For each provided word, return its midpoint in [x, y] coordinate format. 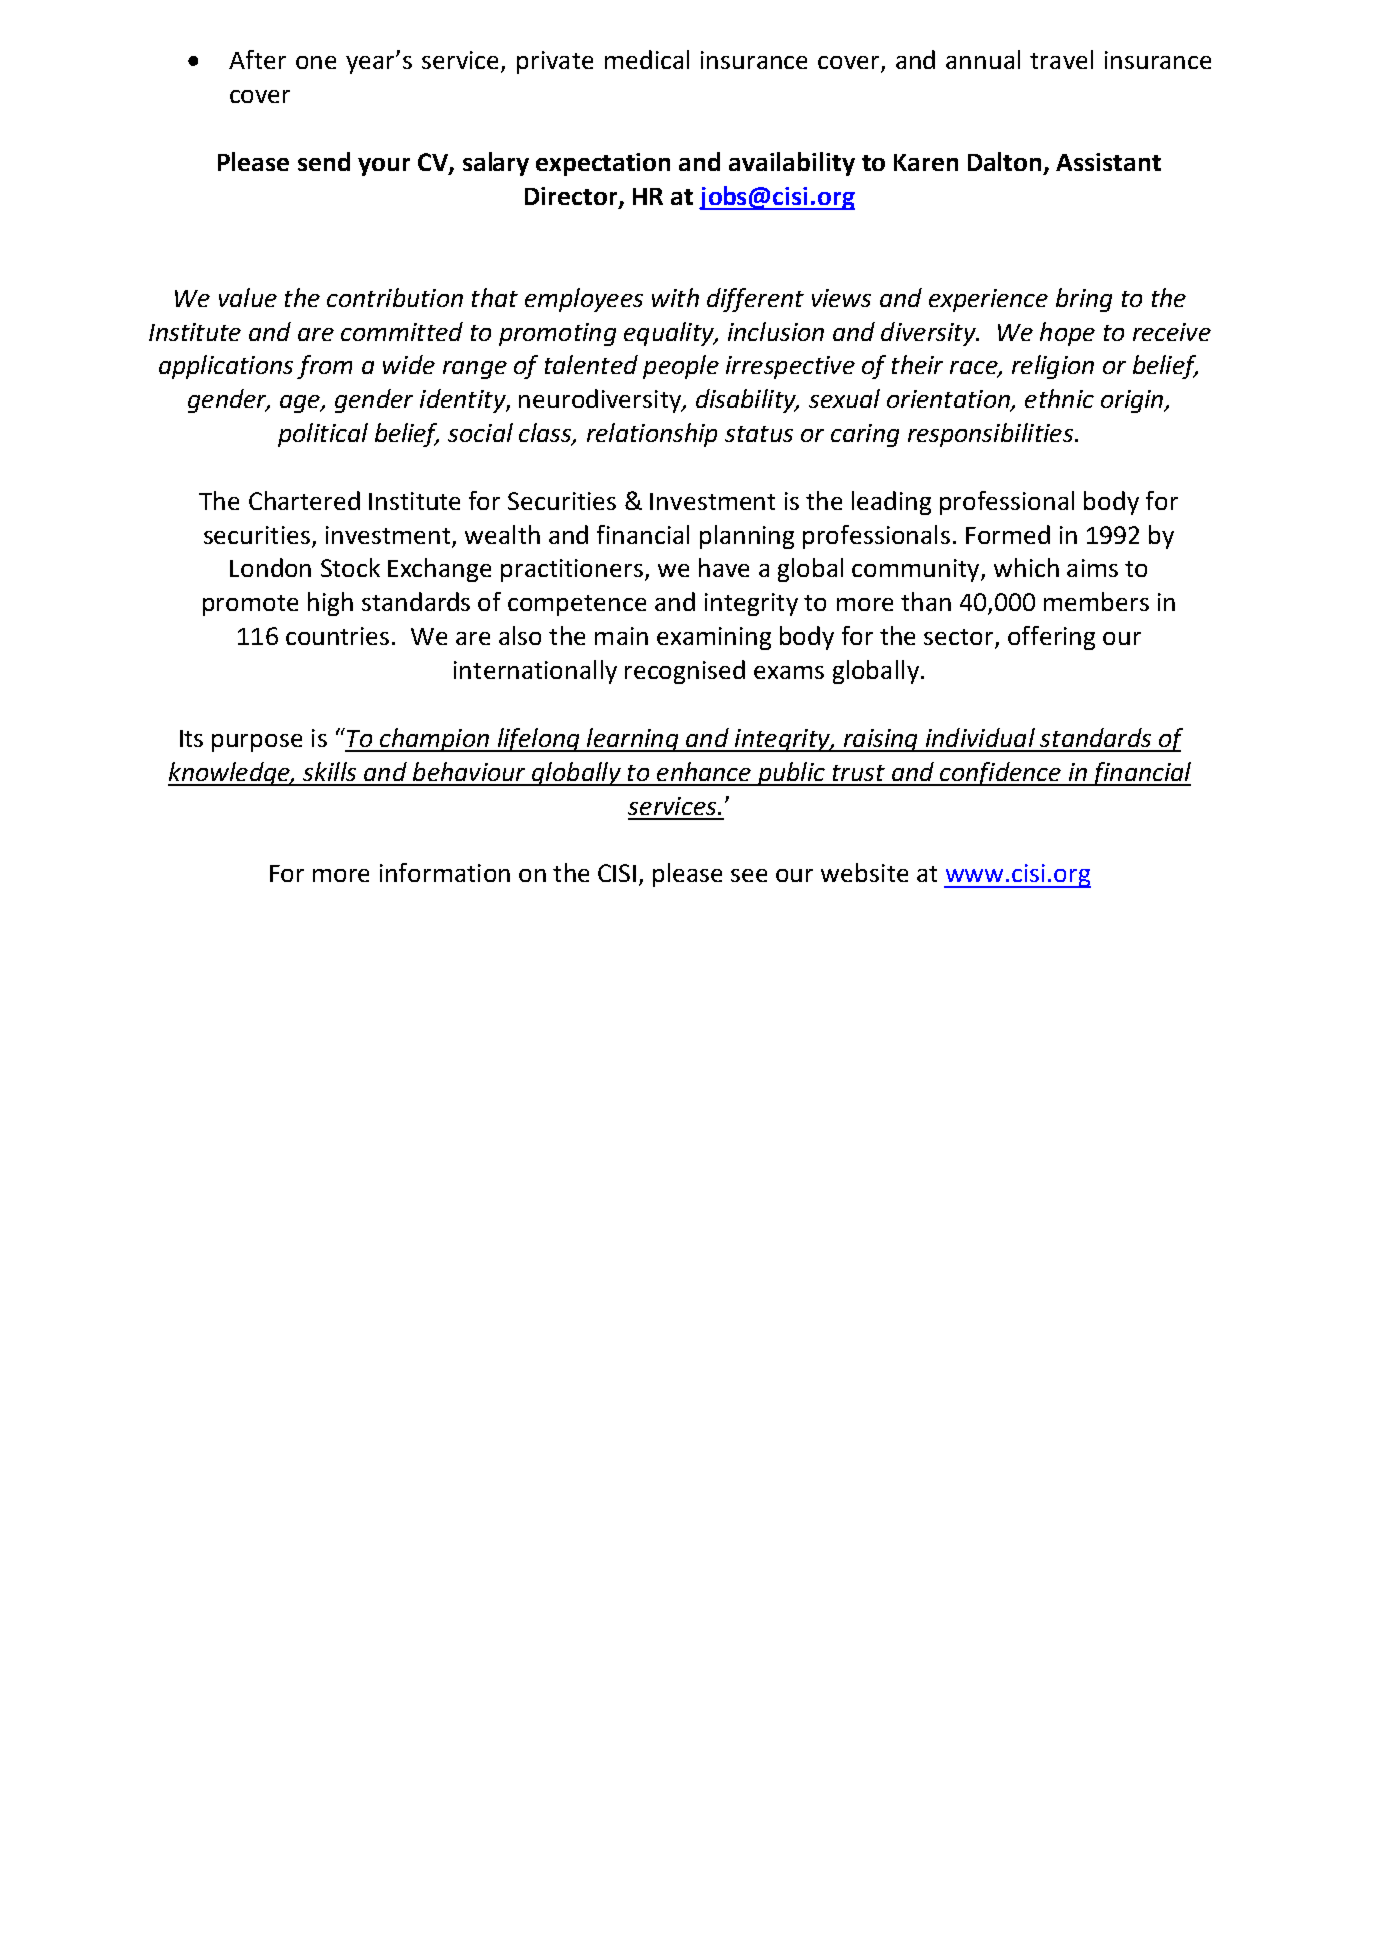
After [257, 59]
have [724, 567]
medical [647, 59]
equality [670, 334]
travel [1061, 59]
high [330, 604]
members [1096, 601]
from [324, 367]
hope [1067, 334]
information [445, 872]
